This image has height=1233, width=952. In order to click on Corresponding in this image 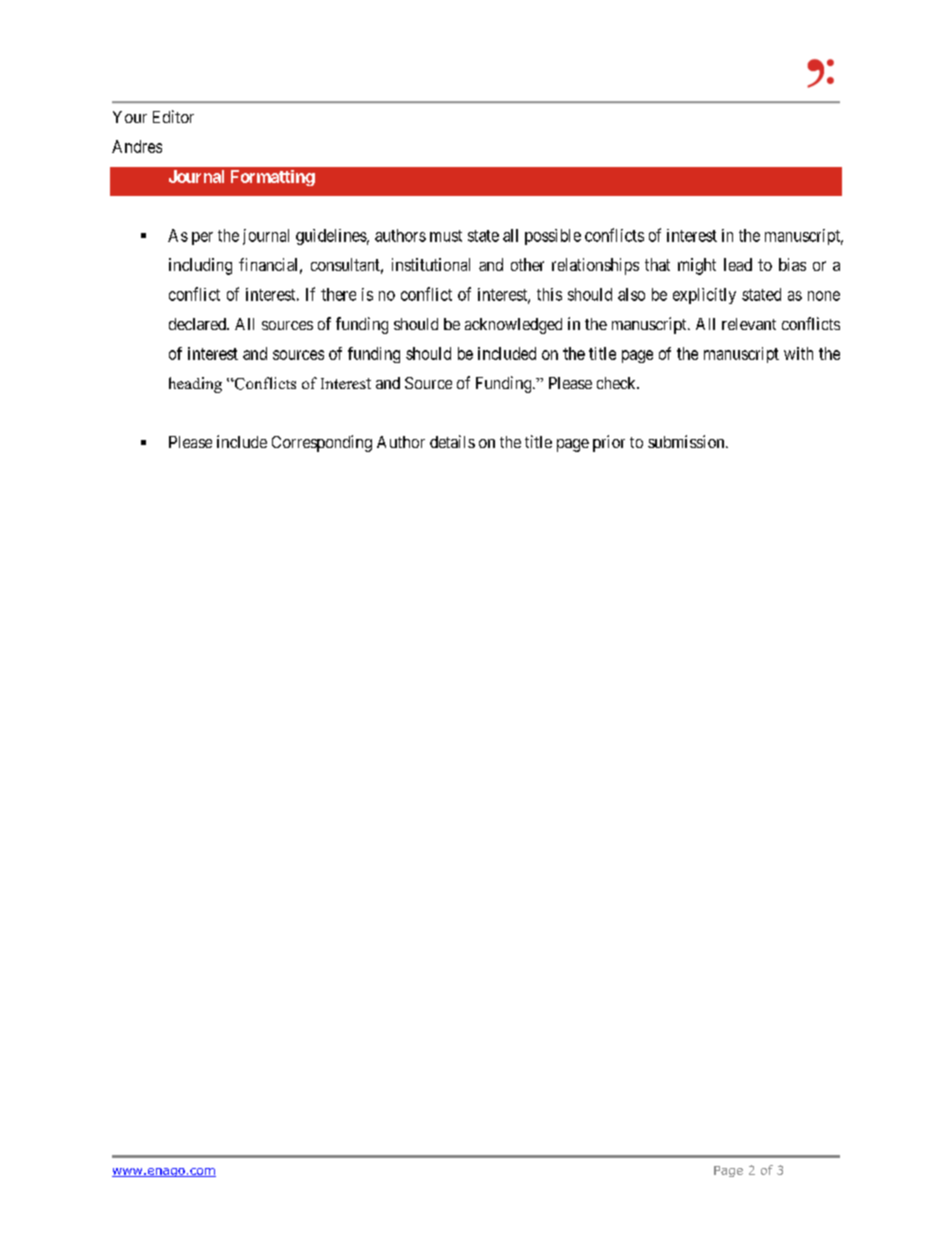, I will do `click(322, 443)`.
